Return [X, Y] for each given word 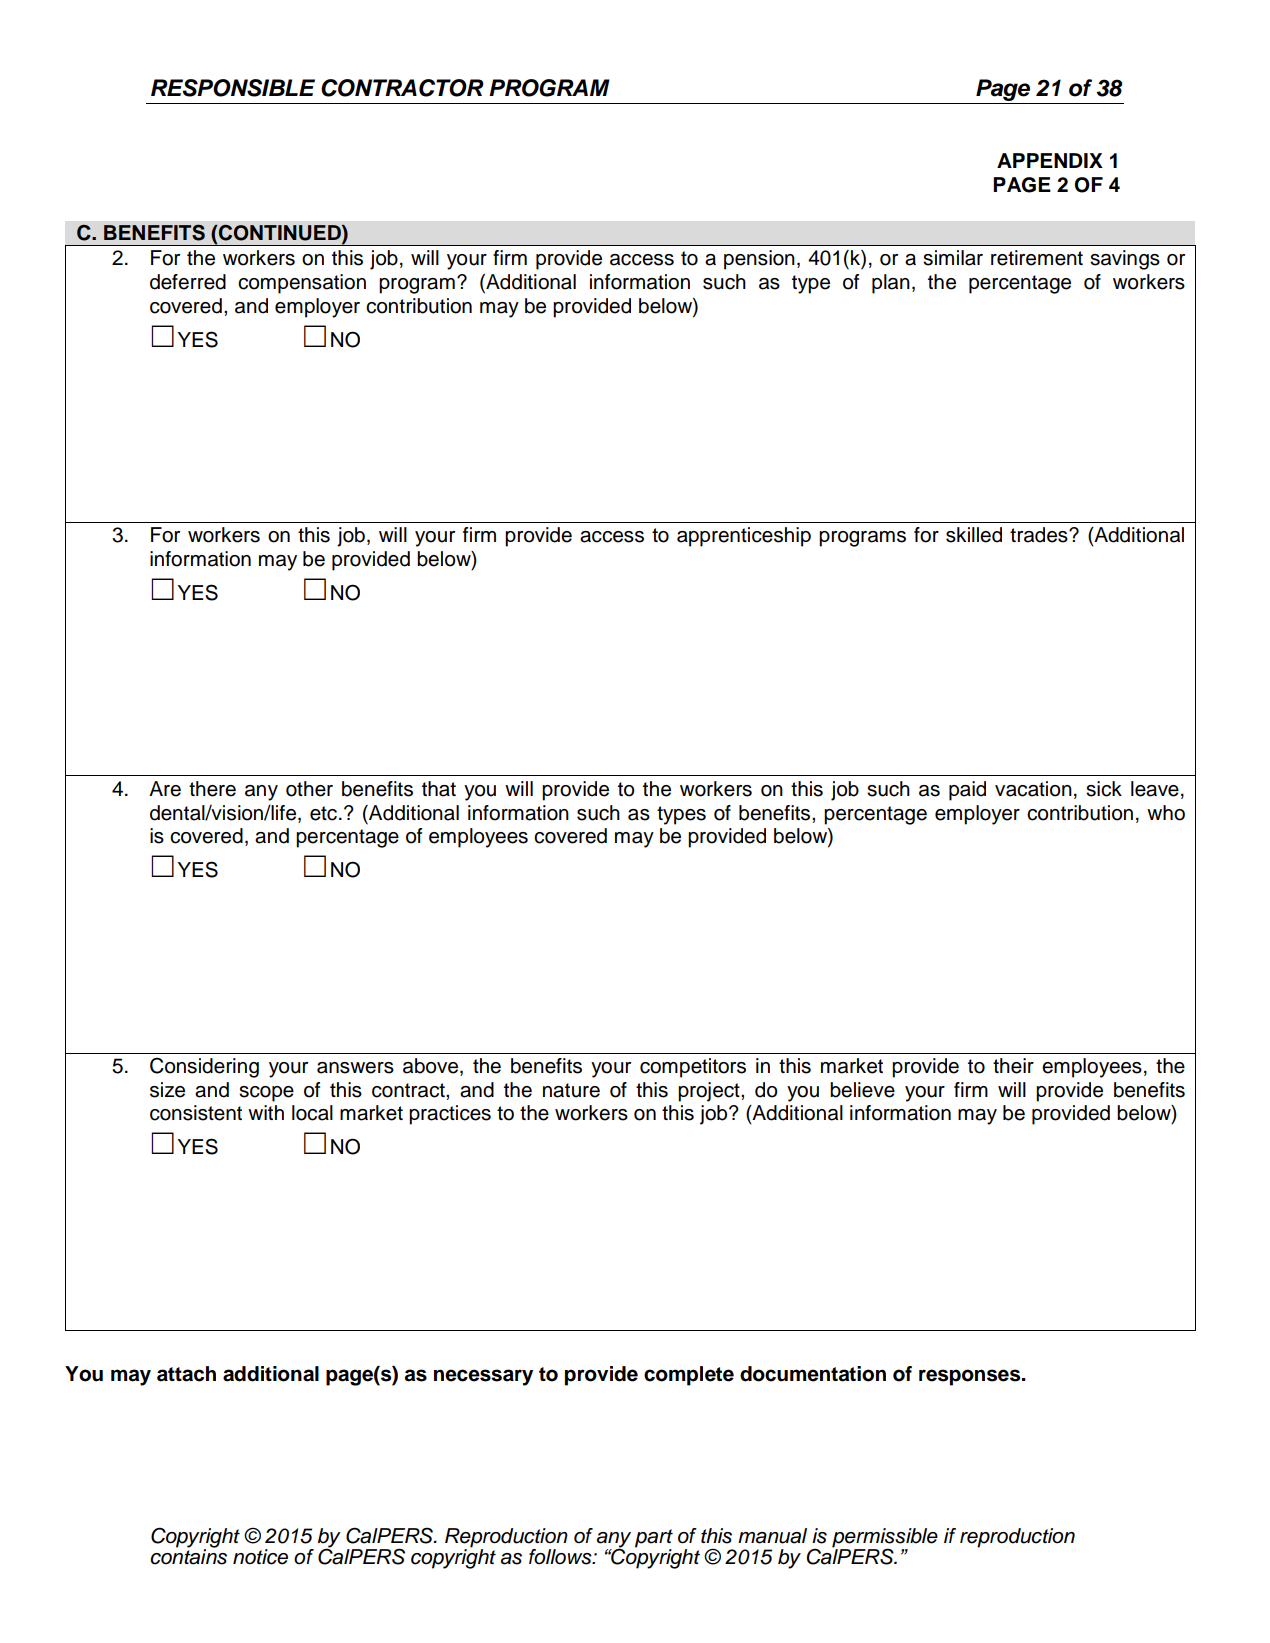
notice [260, 1557]
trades [1040, 535]
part [654, 1539]
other [309, 789]
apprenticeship [744, 537]
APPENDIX [1050, 160]
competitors [693, 1068]
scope [266, 1094]
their [1013, 1066]
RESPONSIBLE [233, 88]
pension [759, 260]
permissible [885, 1539]
